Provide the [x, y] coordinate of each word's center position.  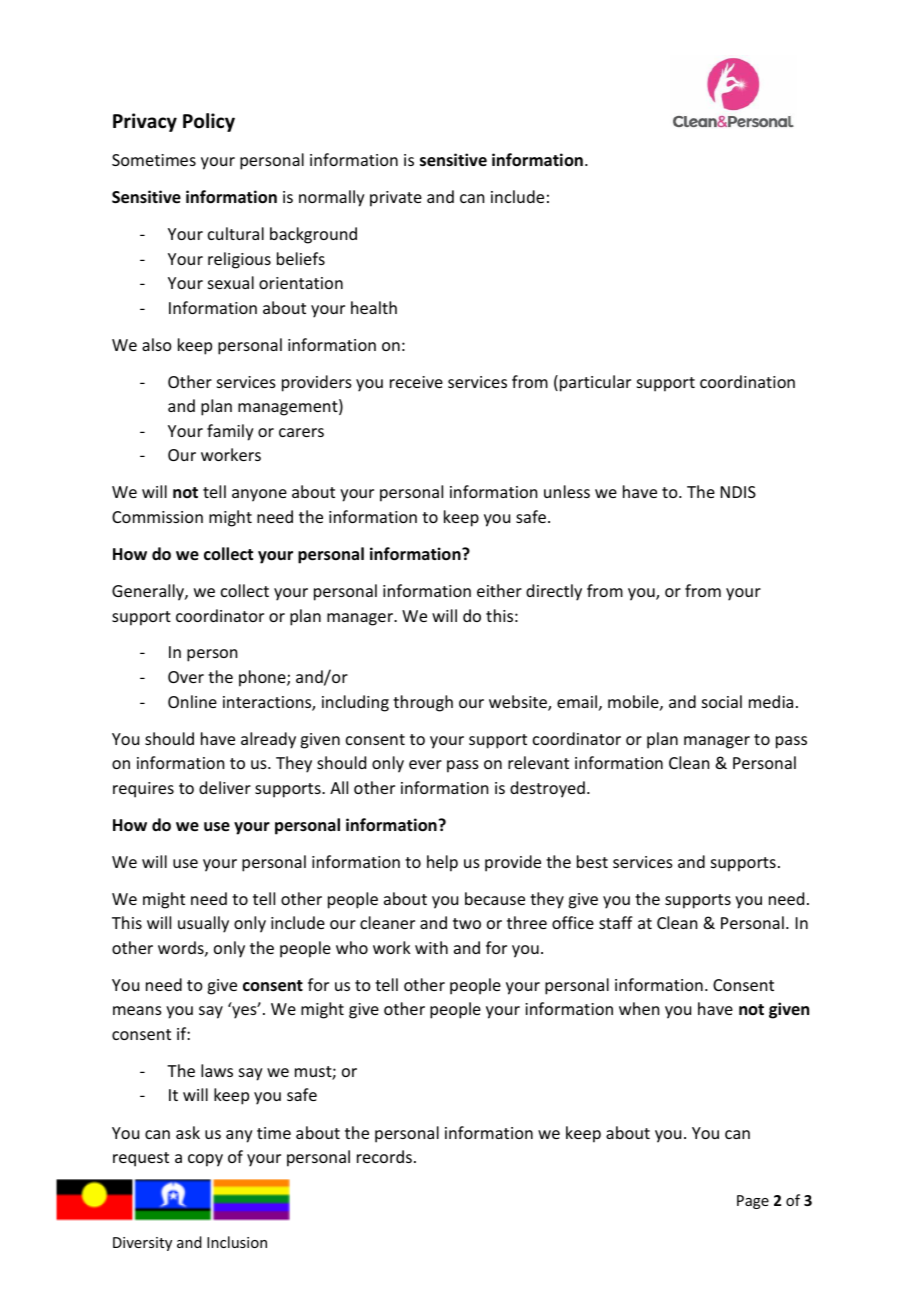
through [423, 703]
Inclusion [237, 1242]
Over [186, 677]
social [722, 701]
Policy [209, 122]
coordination [747, 381]
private [396, 199]
